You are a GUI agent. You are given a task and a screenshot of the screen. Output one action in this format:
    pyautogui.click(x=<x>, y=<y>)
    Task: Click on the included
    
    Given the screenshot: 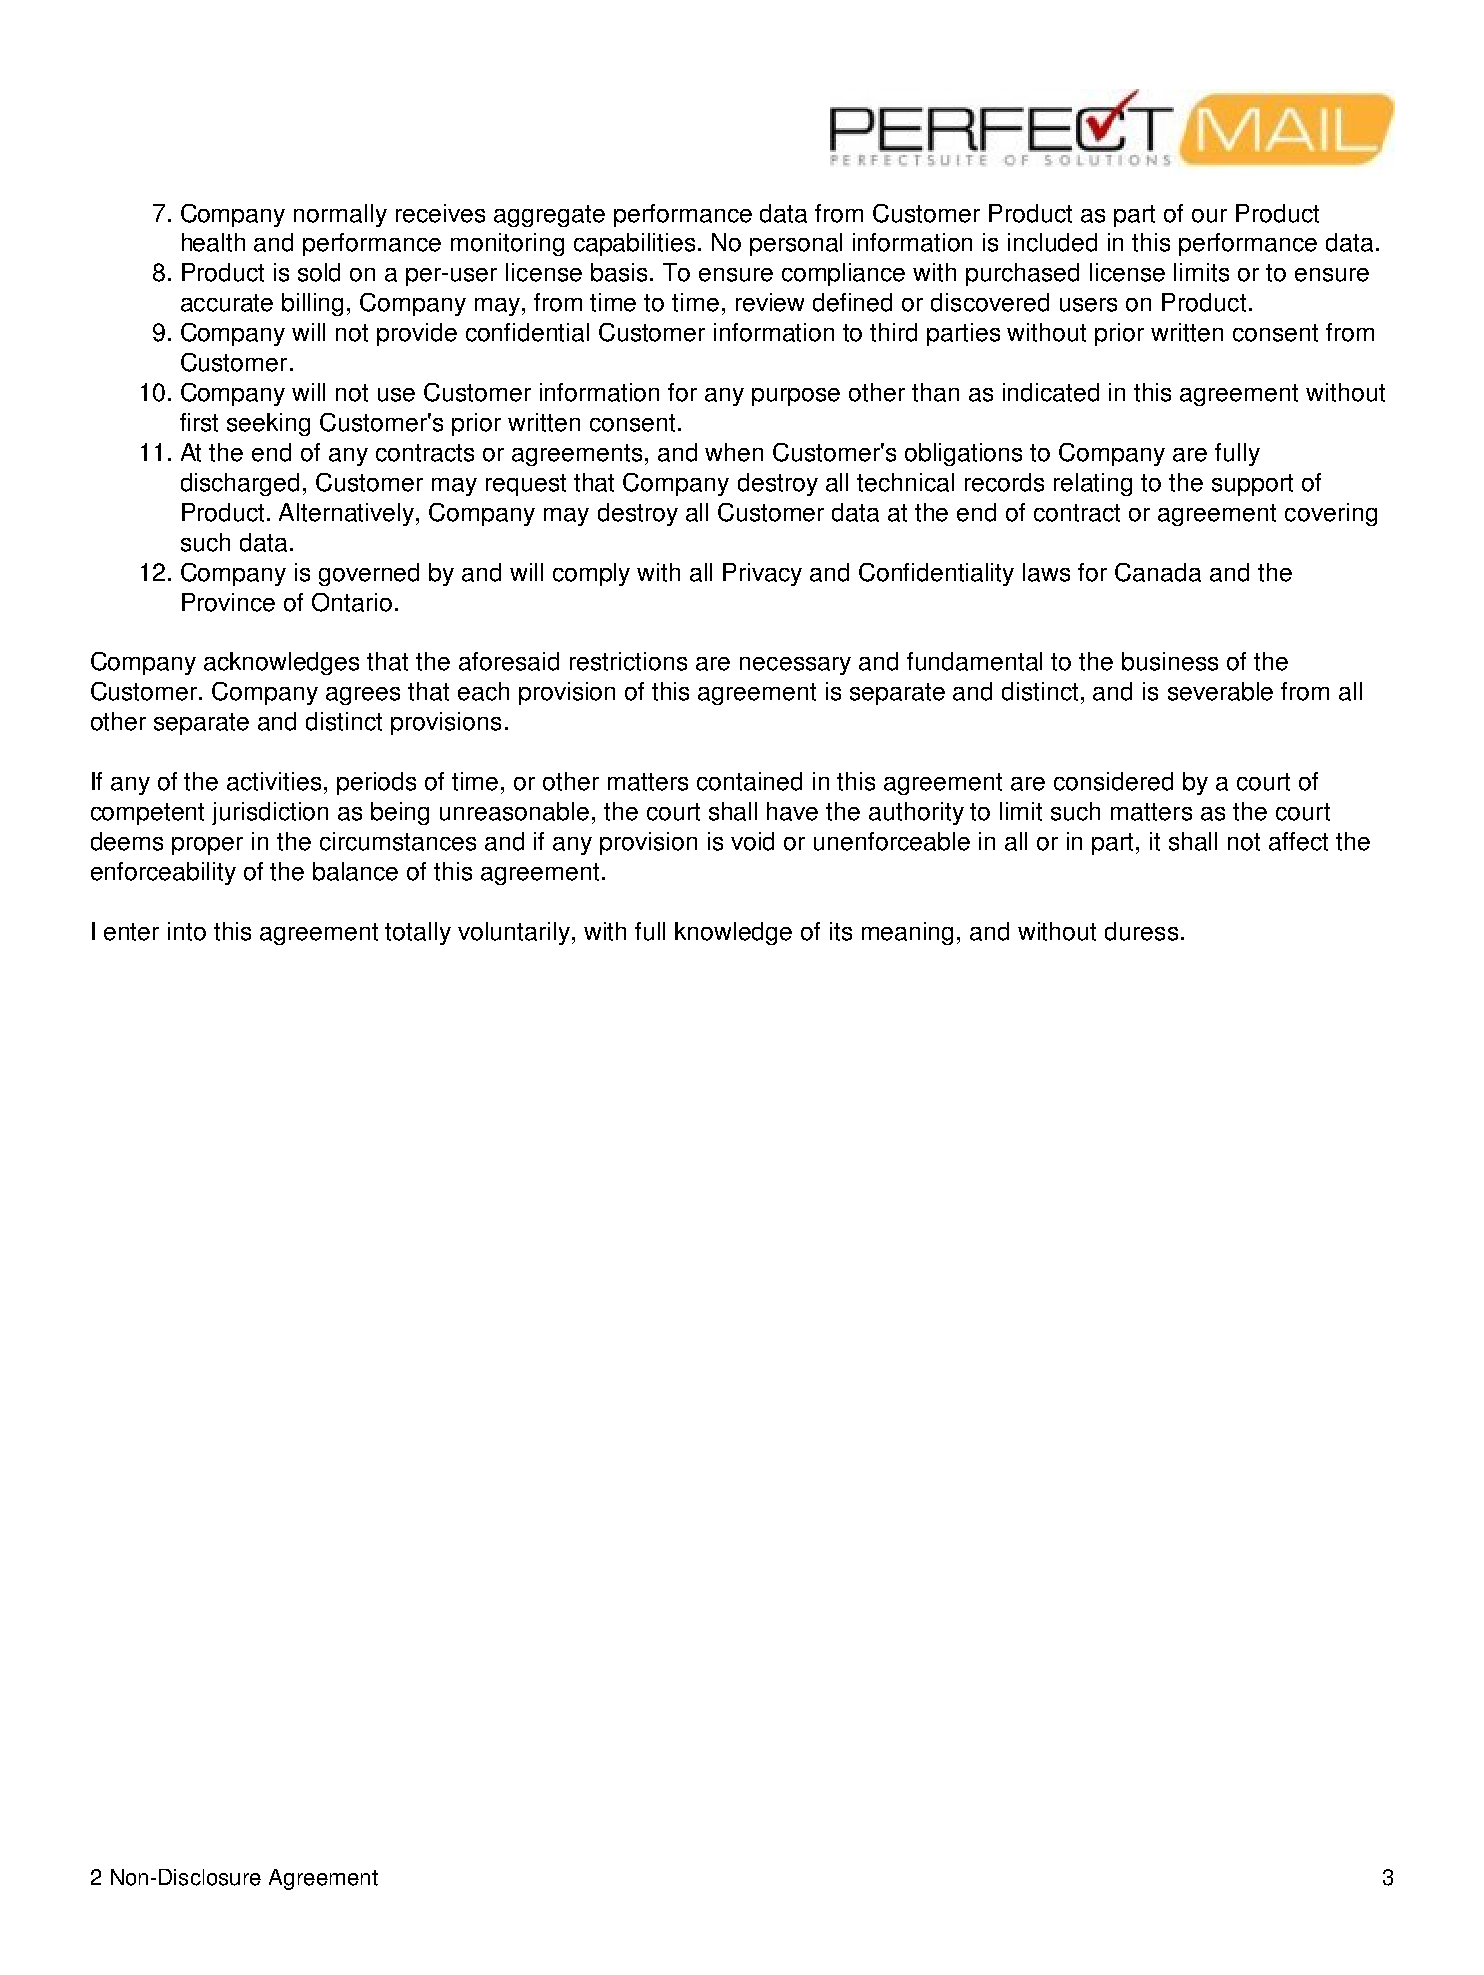 What is the action you would take?
    pyautogui.click(x=1052, y=242)
